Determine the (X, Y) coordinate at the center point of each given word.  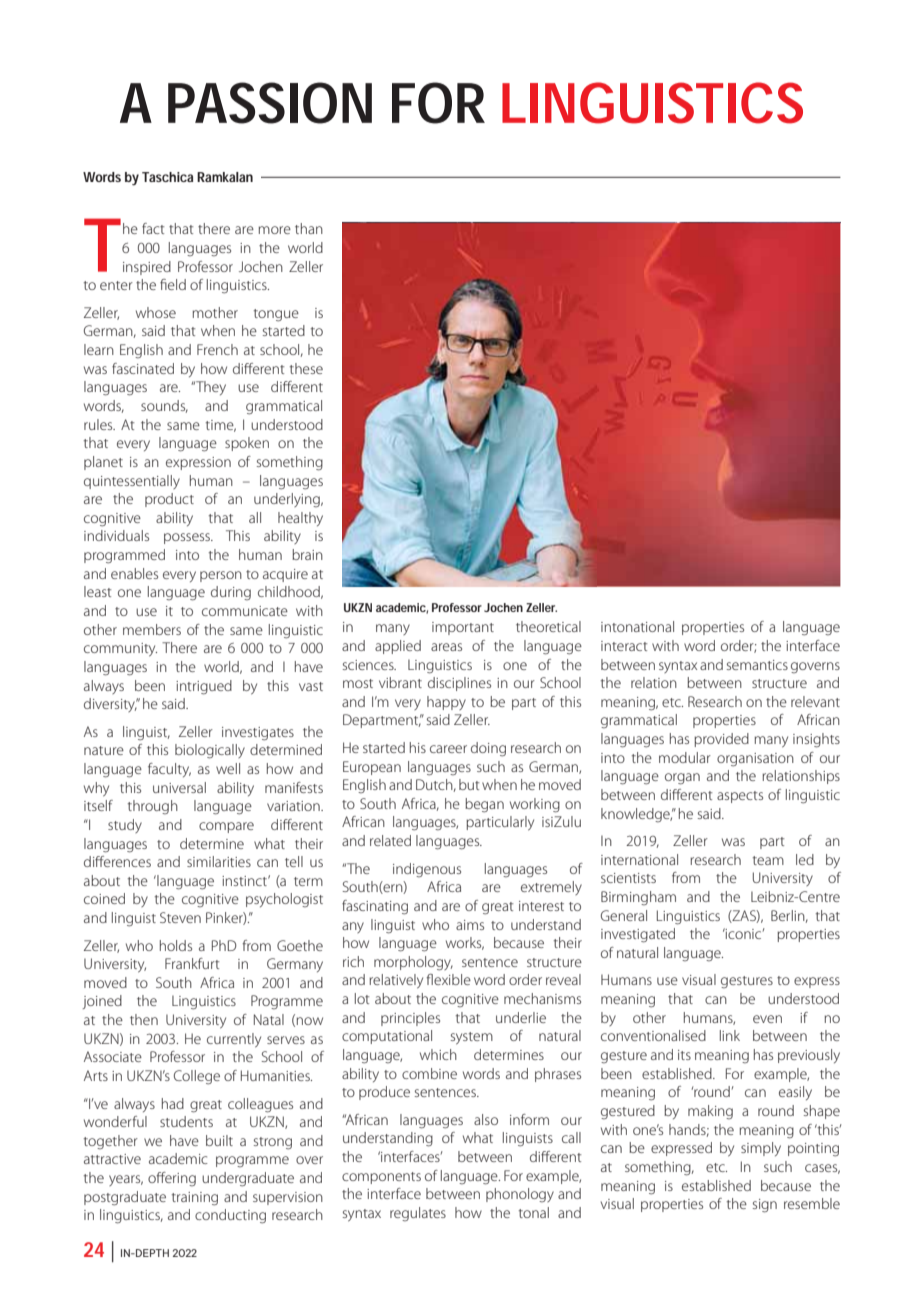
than (309, 228)
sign (765, 1206)
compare (226, 827)
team (768, 860)
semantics (757, 665)
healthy (300, 519)
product (169, 500)
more (274, 230)
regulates (418, 1214)
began (484, 805)
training (195, 1199)
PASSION (270, 103)
